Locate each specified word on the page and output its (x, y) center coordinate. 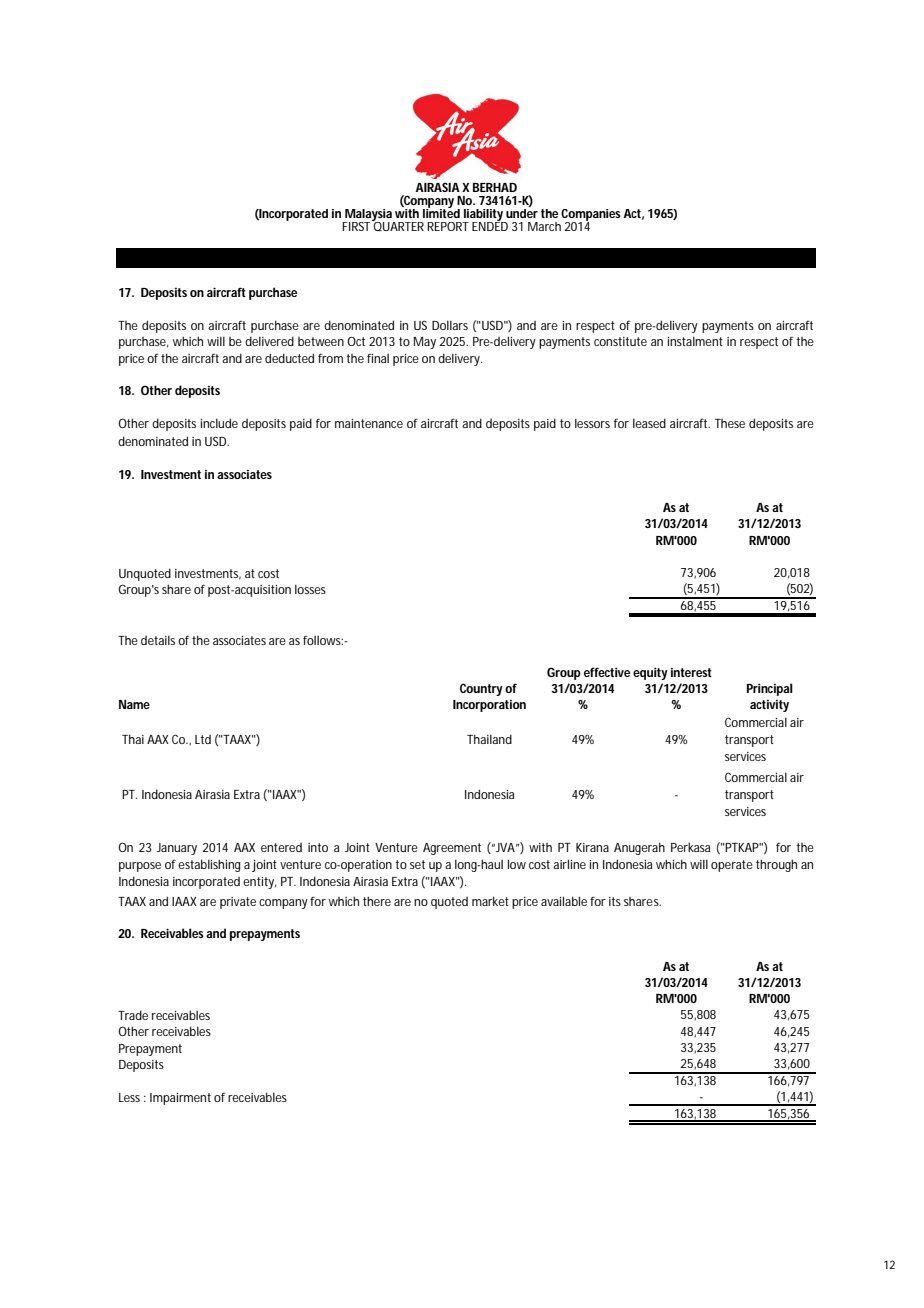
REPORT (448, 226)
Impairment (180, 1099)
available (564, 901)
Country (481, 689)
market (490, 901)
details (158, 640)
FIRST (357, 225)
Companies (591, 216)
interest (691, 672)
